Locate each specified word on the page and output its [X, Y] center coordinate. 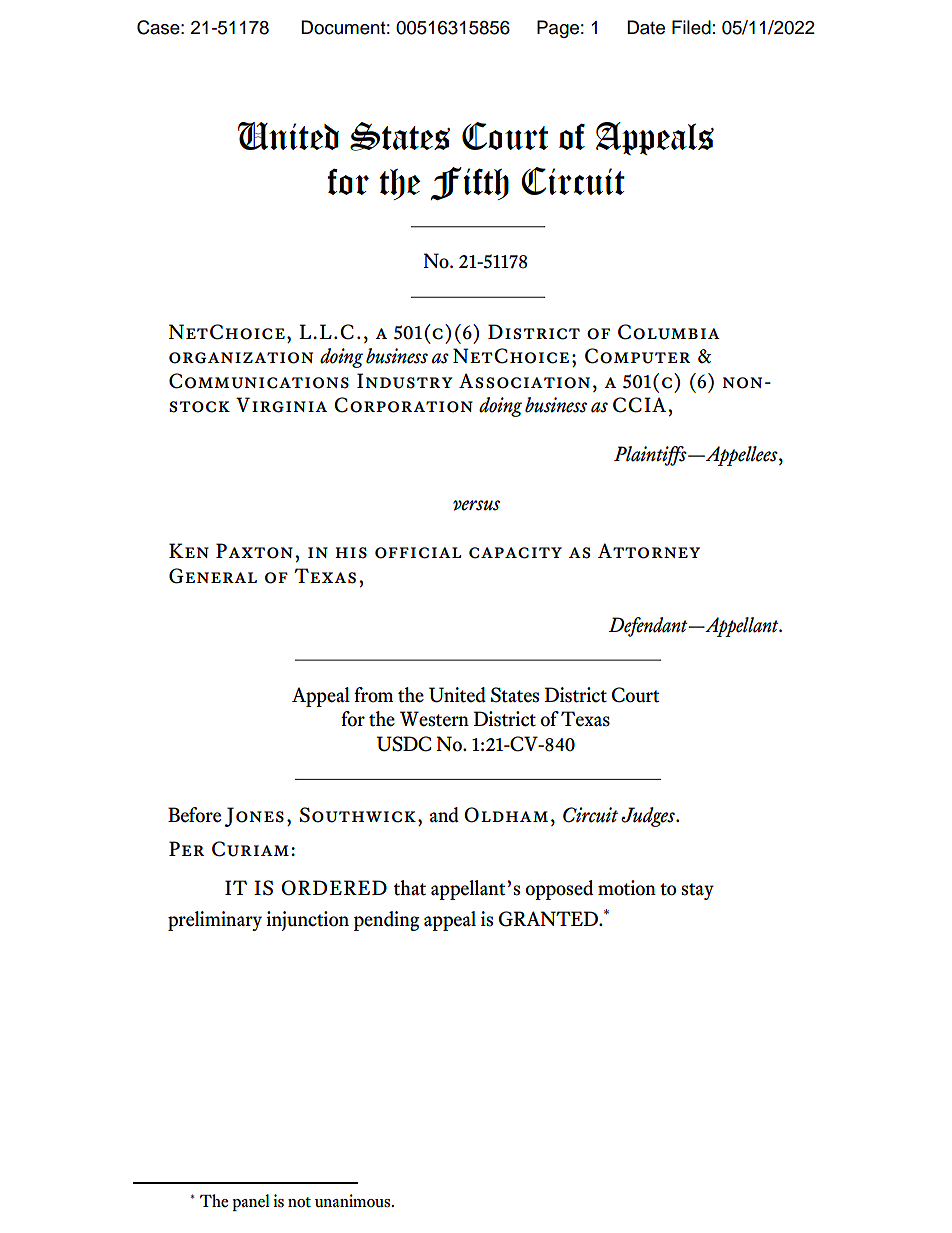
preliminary [215, 921]
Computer [637, 356]
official [418, 553]
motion [627, 888]
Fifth [470, 183]
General [213, 576]
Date [646, 27]
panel [251, 1202]
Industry [405, 381]
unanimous [354, 1200]
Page [558, 29]
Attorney [649, 551]
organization [241, 358]
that [410, 888]
